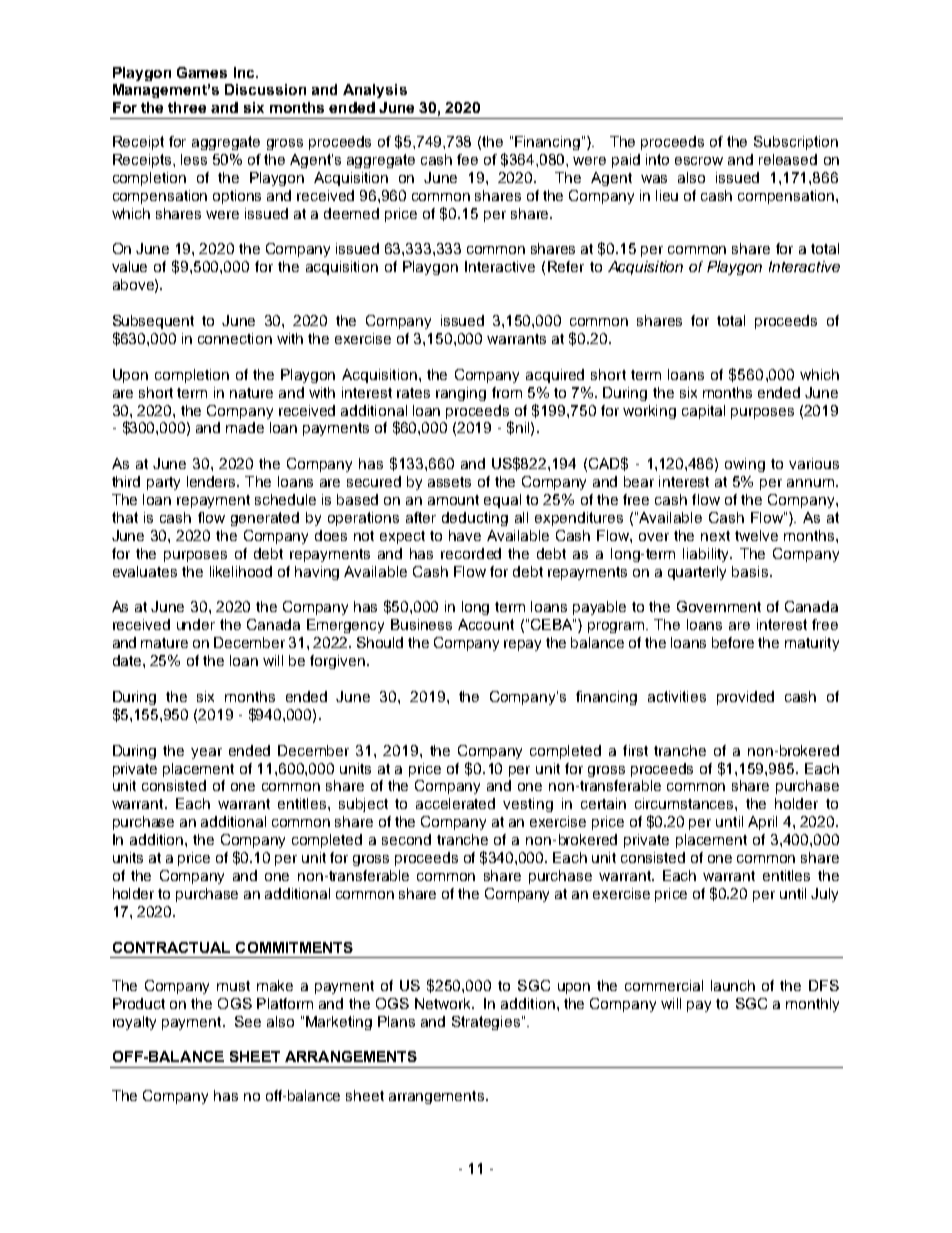 This document has height=1233, width=952. Describe the element at coordinates (241, 571) in the document. I see `likelihood` at that location.
